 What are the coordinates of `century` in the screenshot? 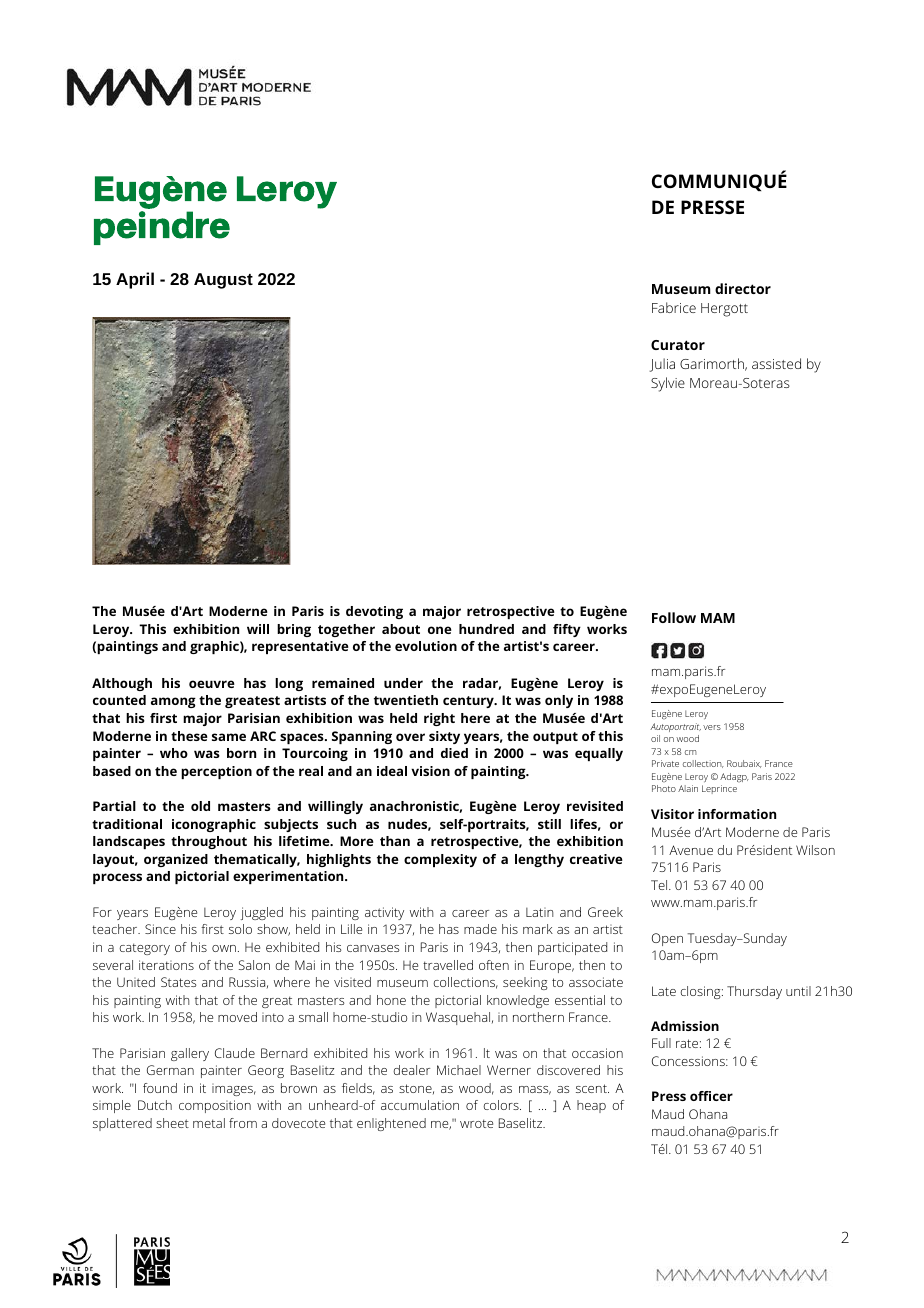 It's located at (469, 702).
